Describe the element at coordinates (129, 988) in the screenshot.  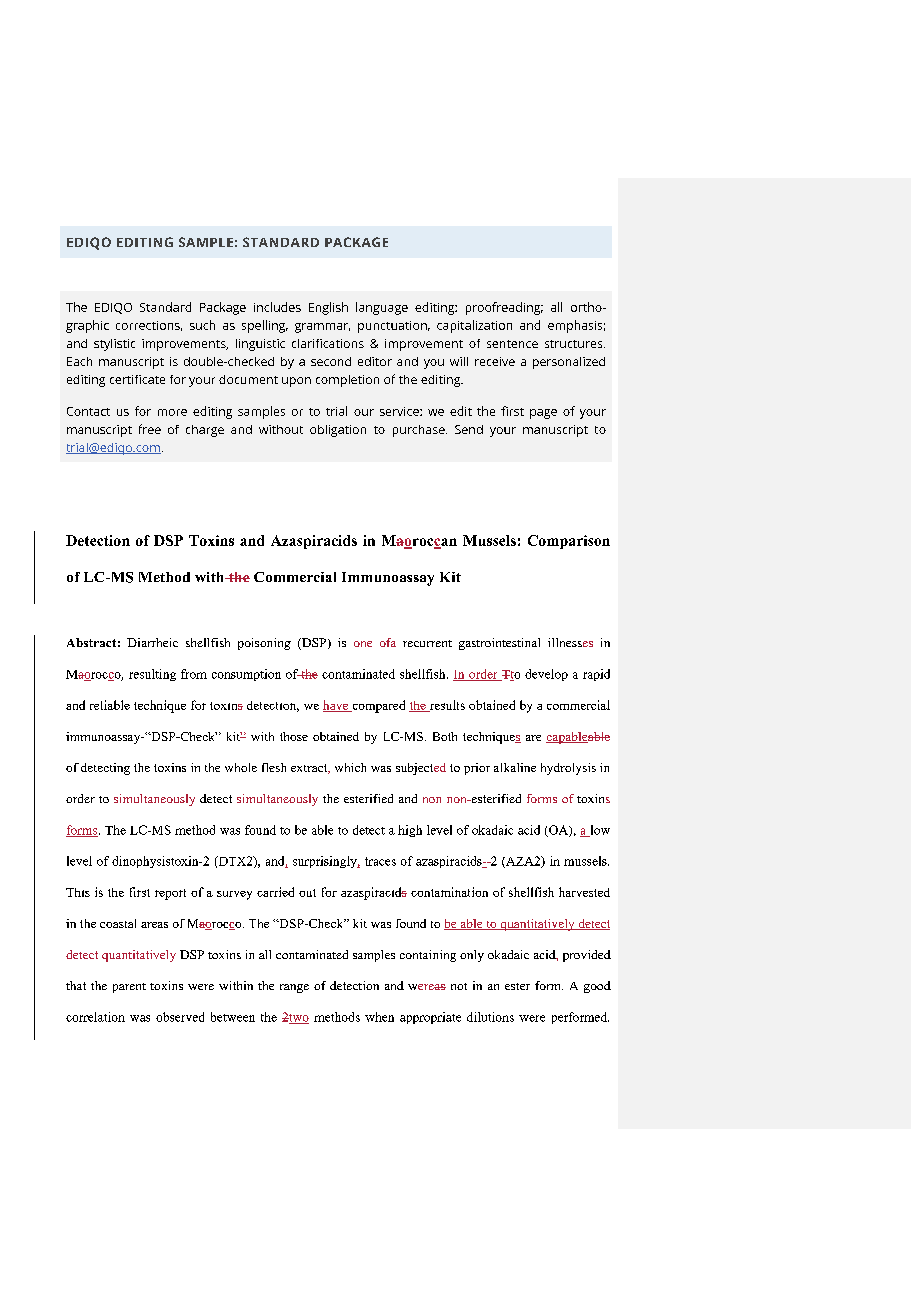
I see `parent` at that location.
